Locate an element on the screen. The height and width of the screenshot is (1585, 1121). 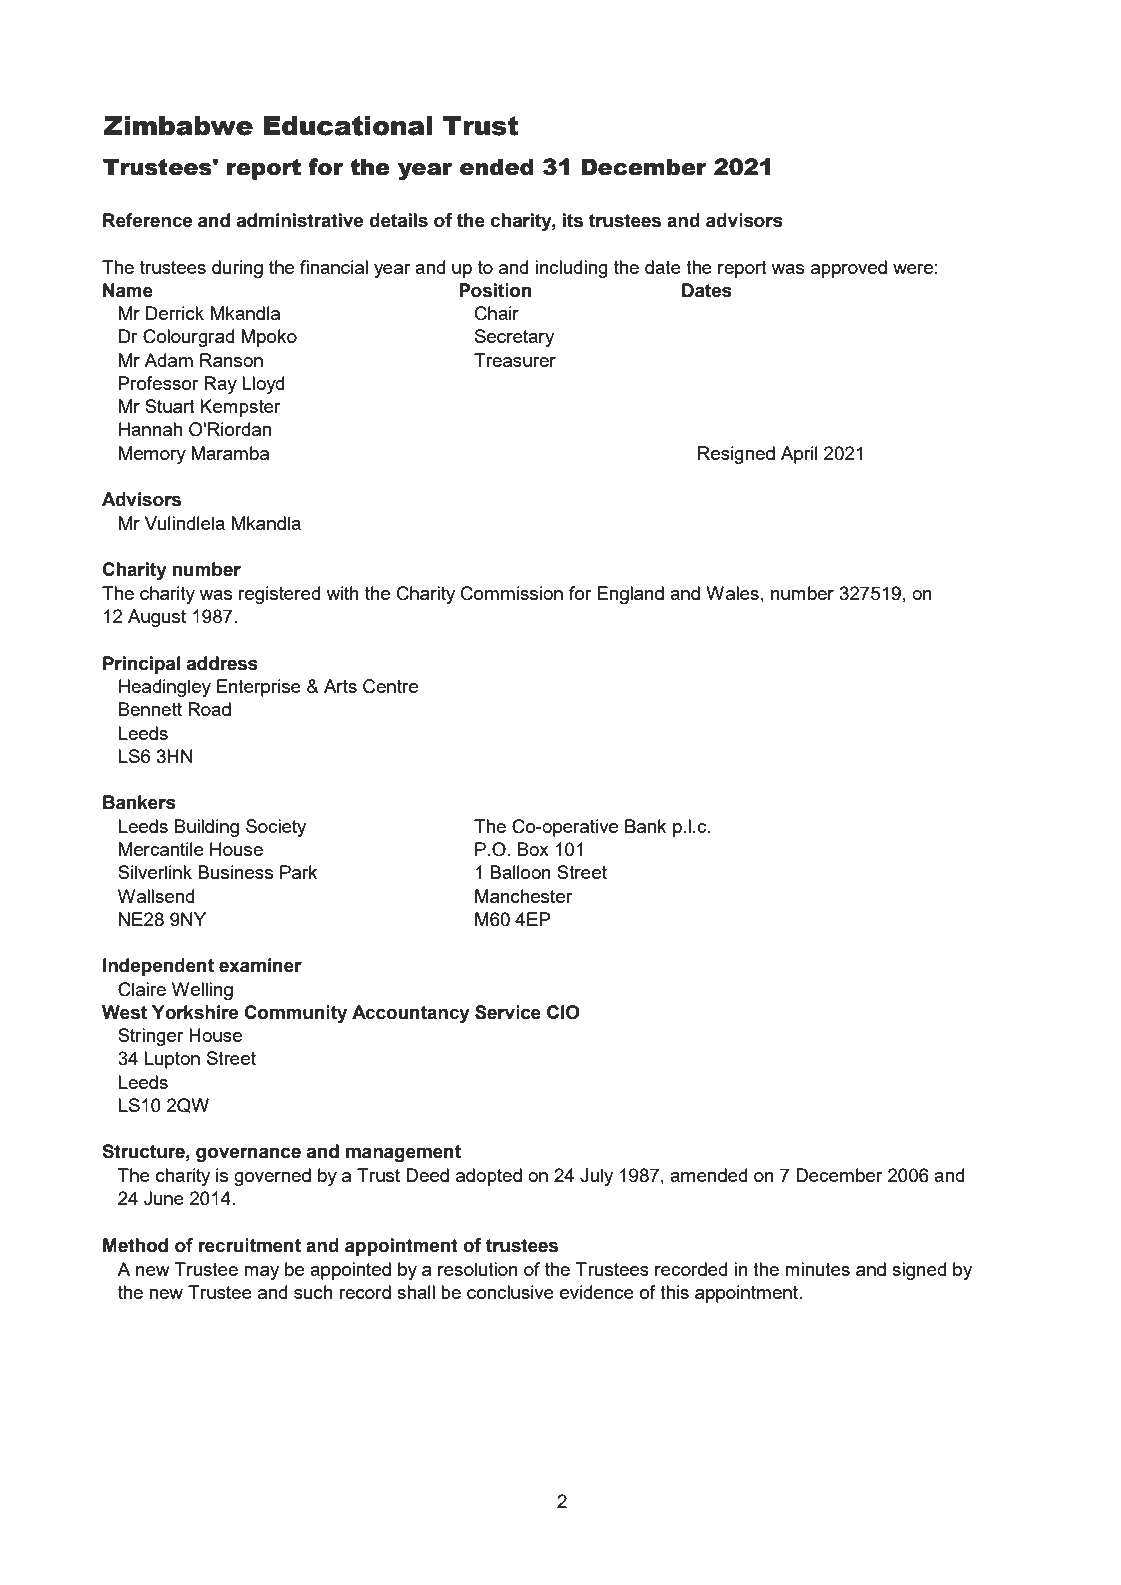
Zimbabwe is located at coordinates (178, 126).
